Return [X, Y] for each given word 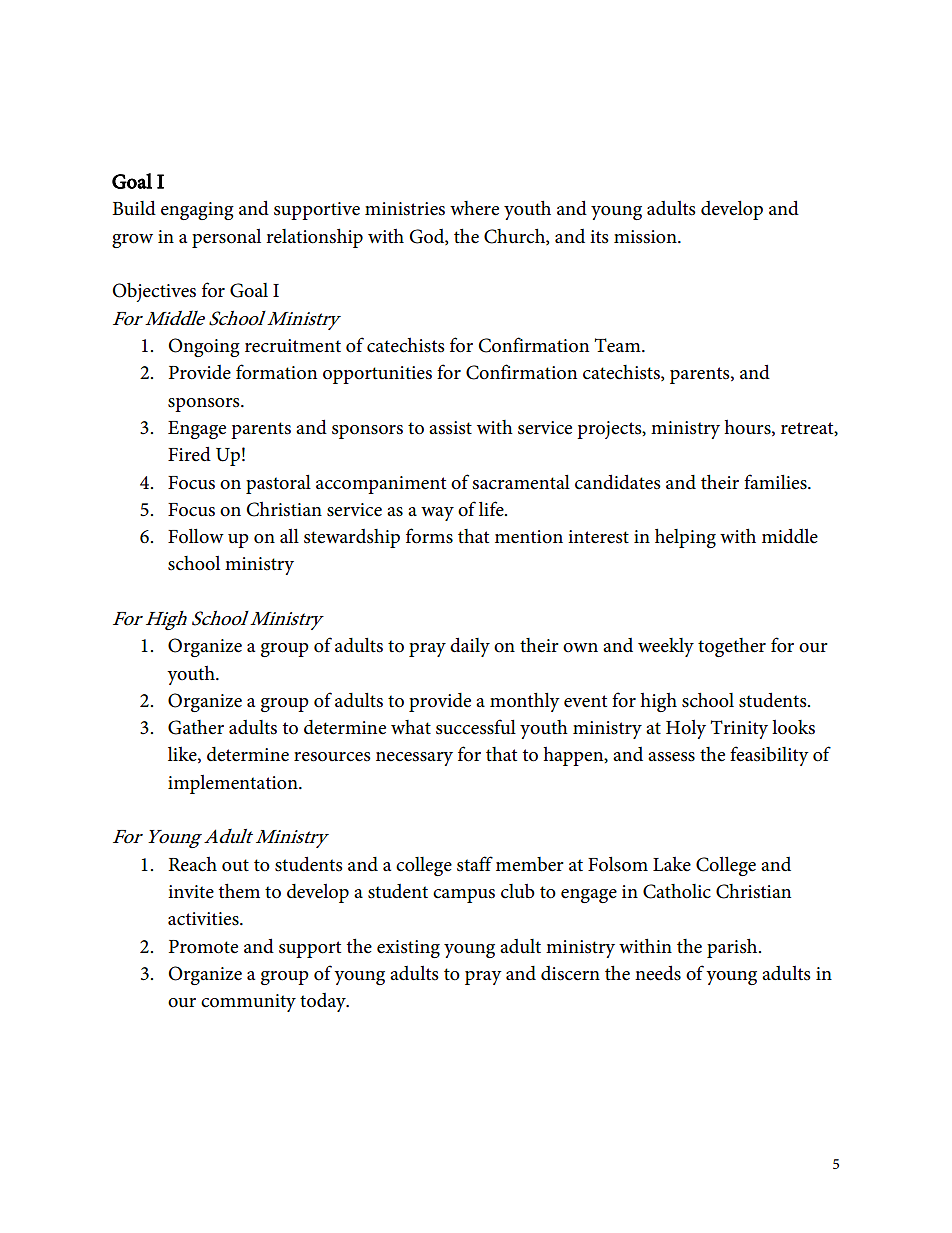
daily [470, 647]
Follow [196, 536]
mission [646, 237]
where [474, 208]
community [248, 1003]
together [732, 647]
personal [226, 238]
